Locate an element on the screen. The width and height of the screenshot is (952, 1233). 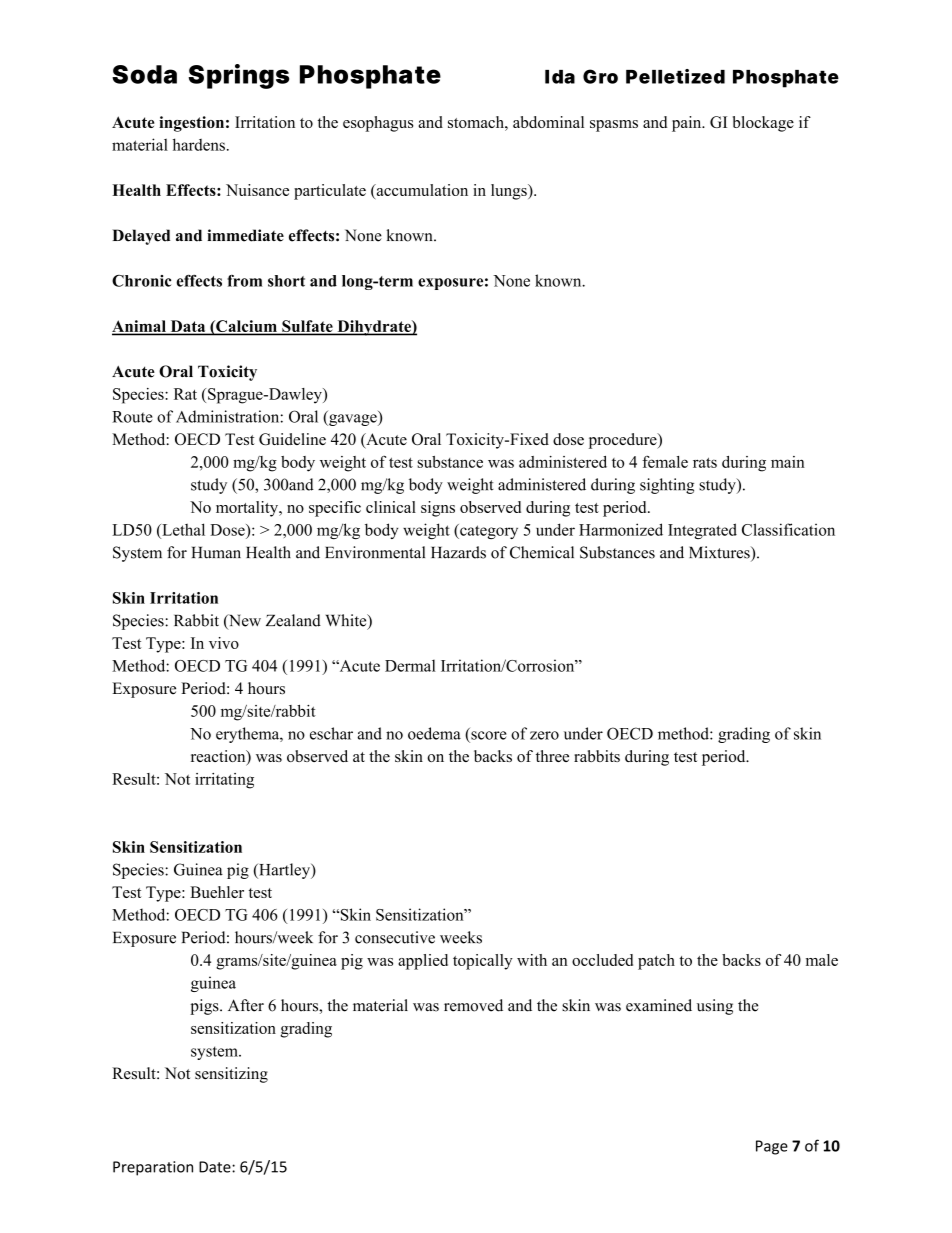
rats is located at coordinates (705, 462).
